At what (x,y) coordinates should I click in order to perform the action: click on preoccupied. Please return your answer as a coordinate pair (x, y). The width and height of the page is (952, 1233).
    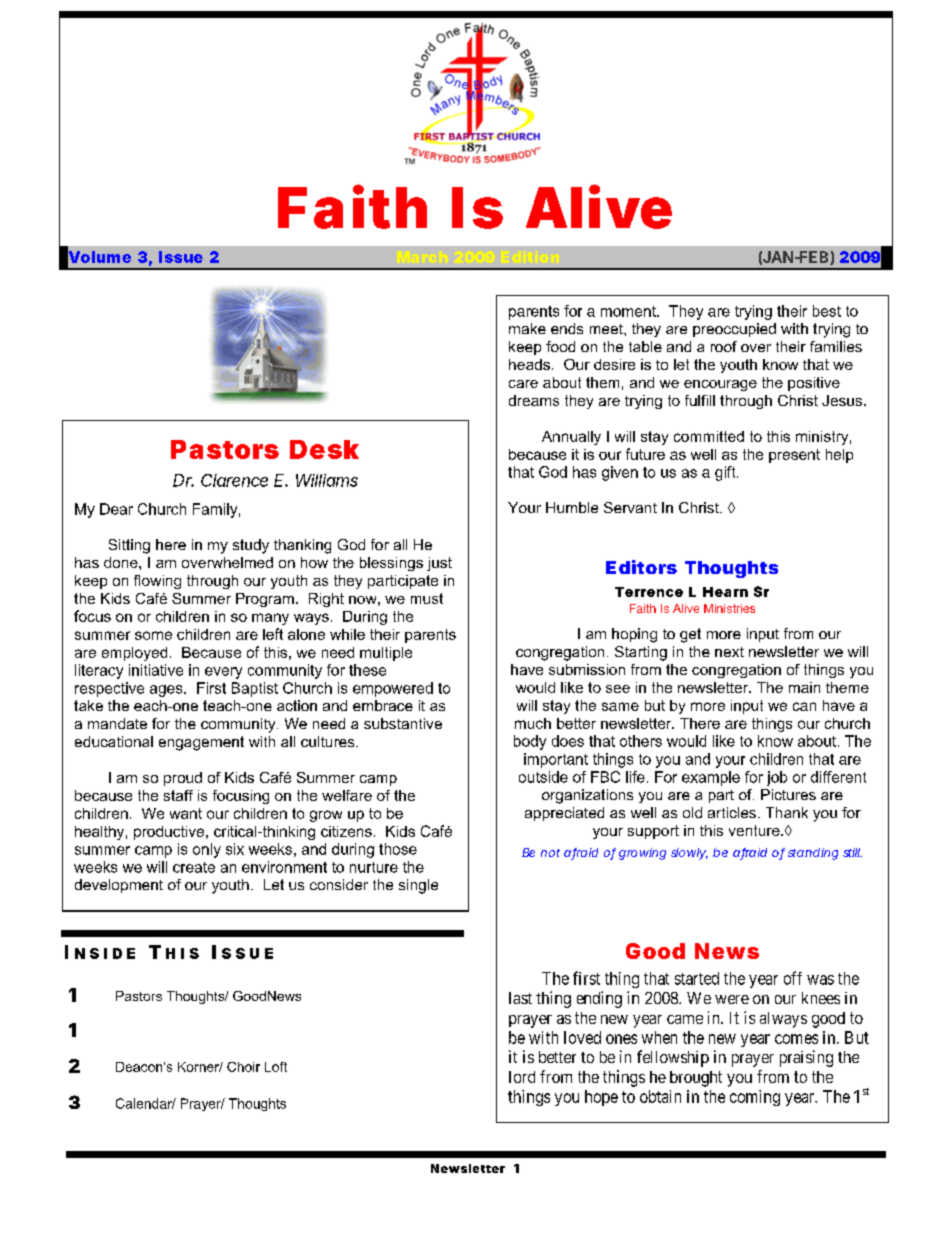
    Looking at the image, I should click on (734, 330).
